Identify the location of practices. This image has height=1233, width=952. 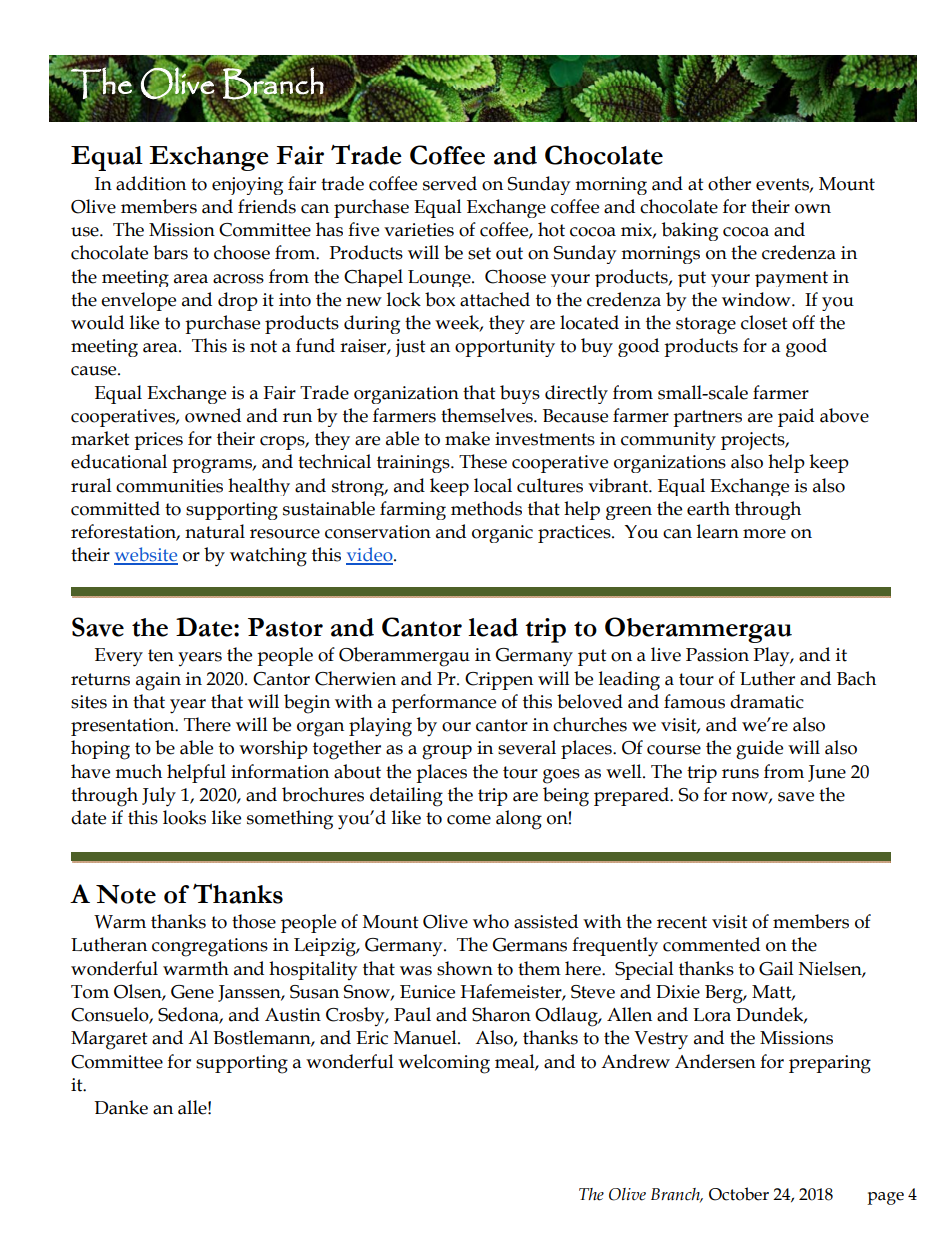
(575, 534).
